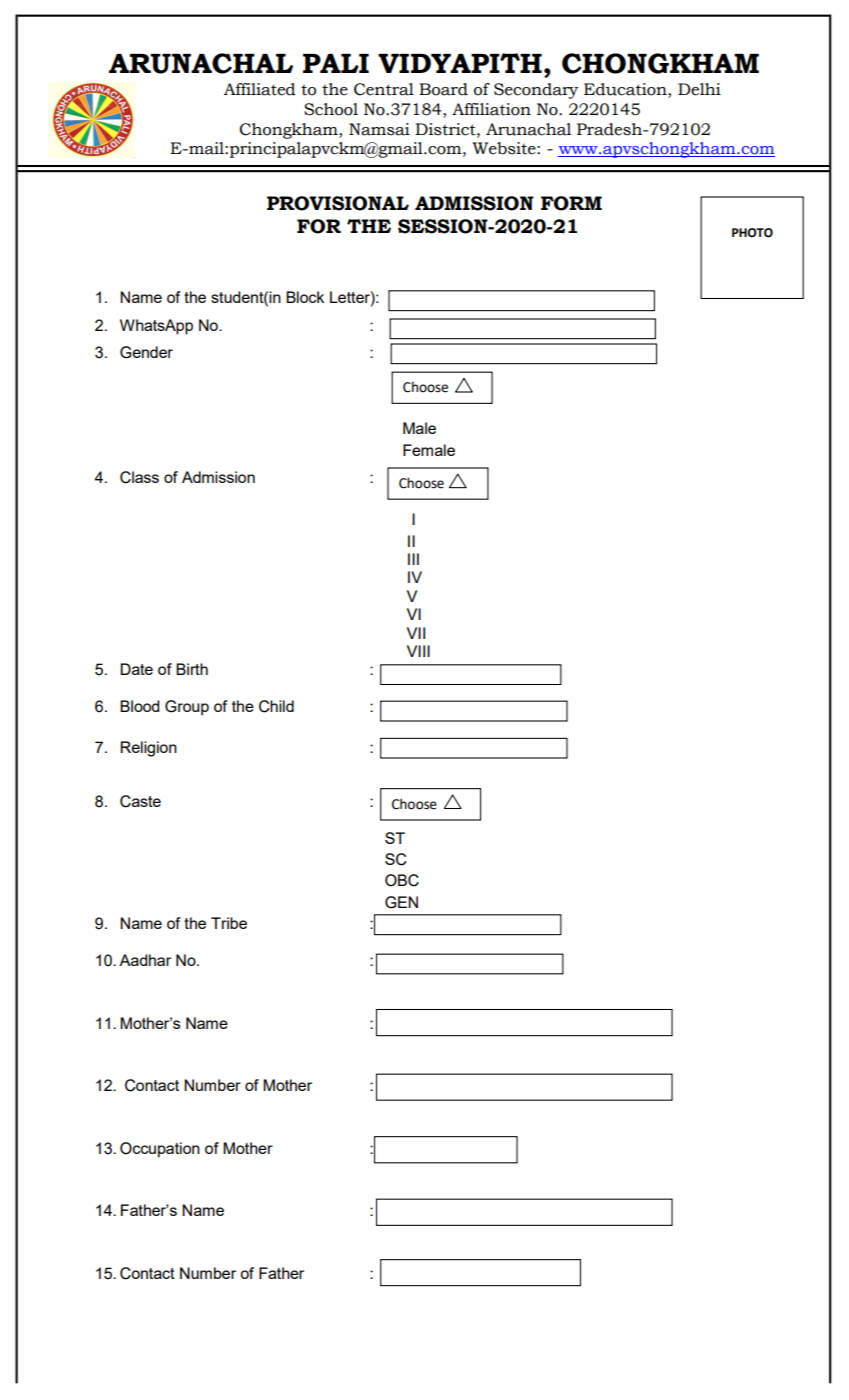 The image size is (849, 1400). I want to click on VIII, so click(418, 651).
